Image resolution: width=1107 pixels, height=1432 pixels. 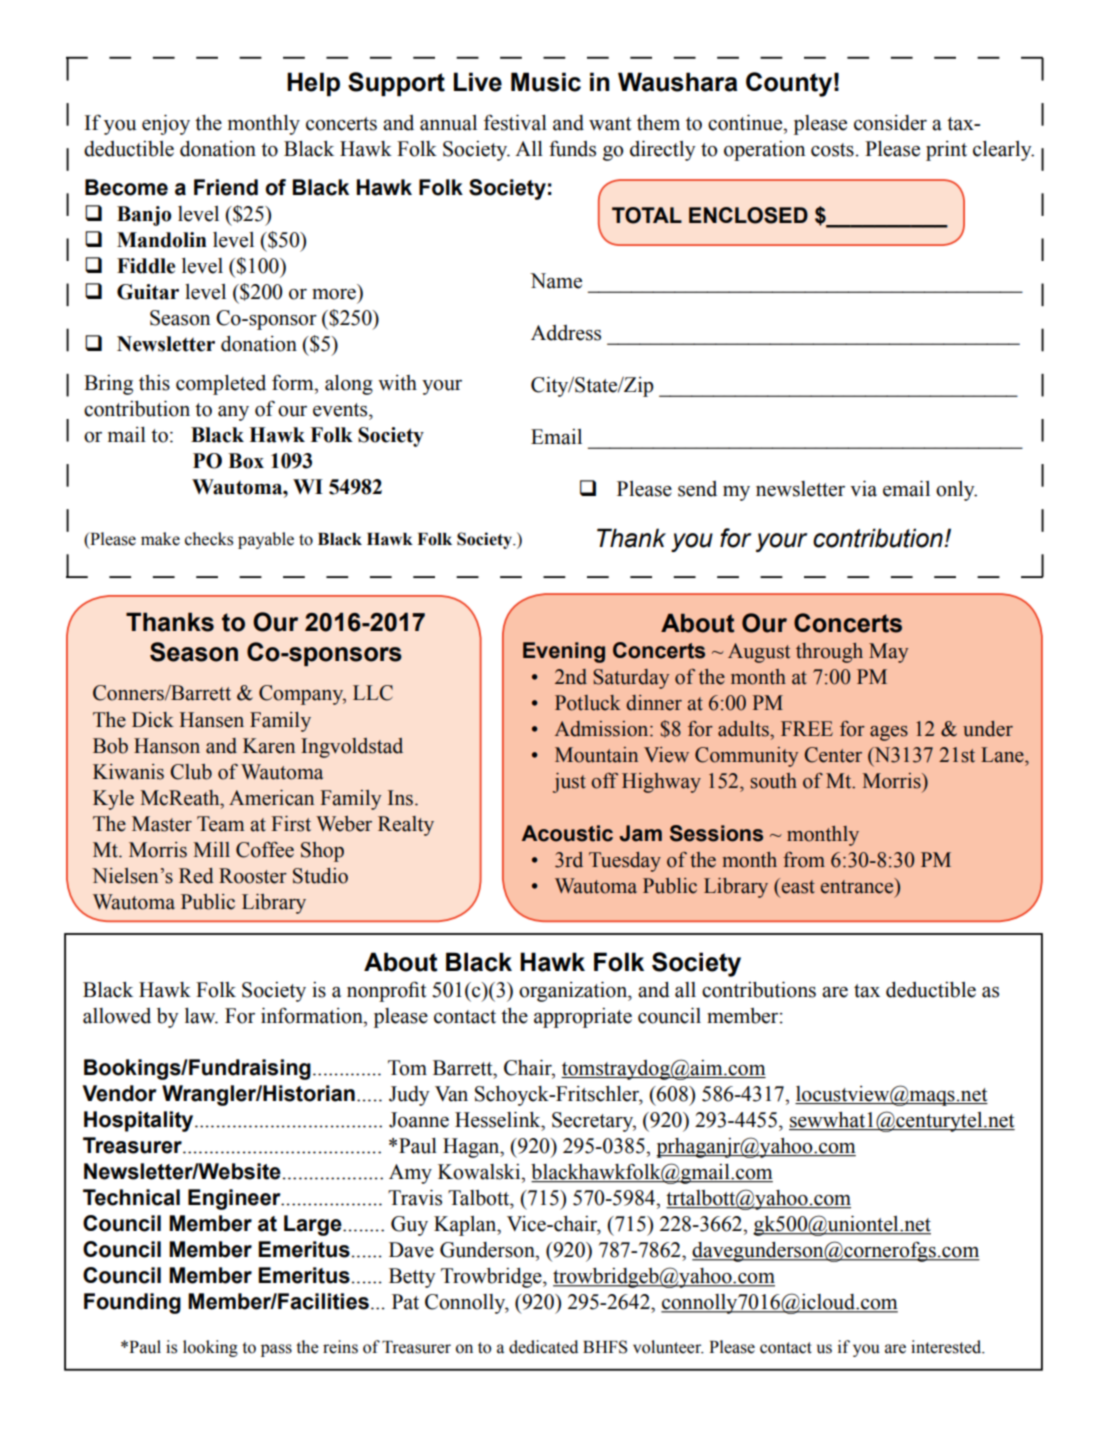 What do you see at coordinates (196, 876) in the page?
I see `Red` at bounding box center [196, 876].
